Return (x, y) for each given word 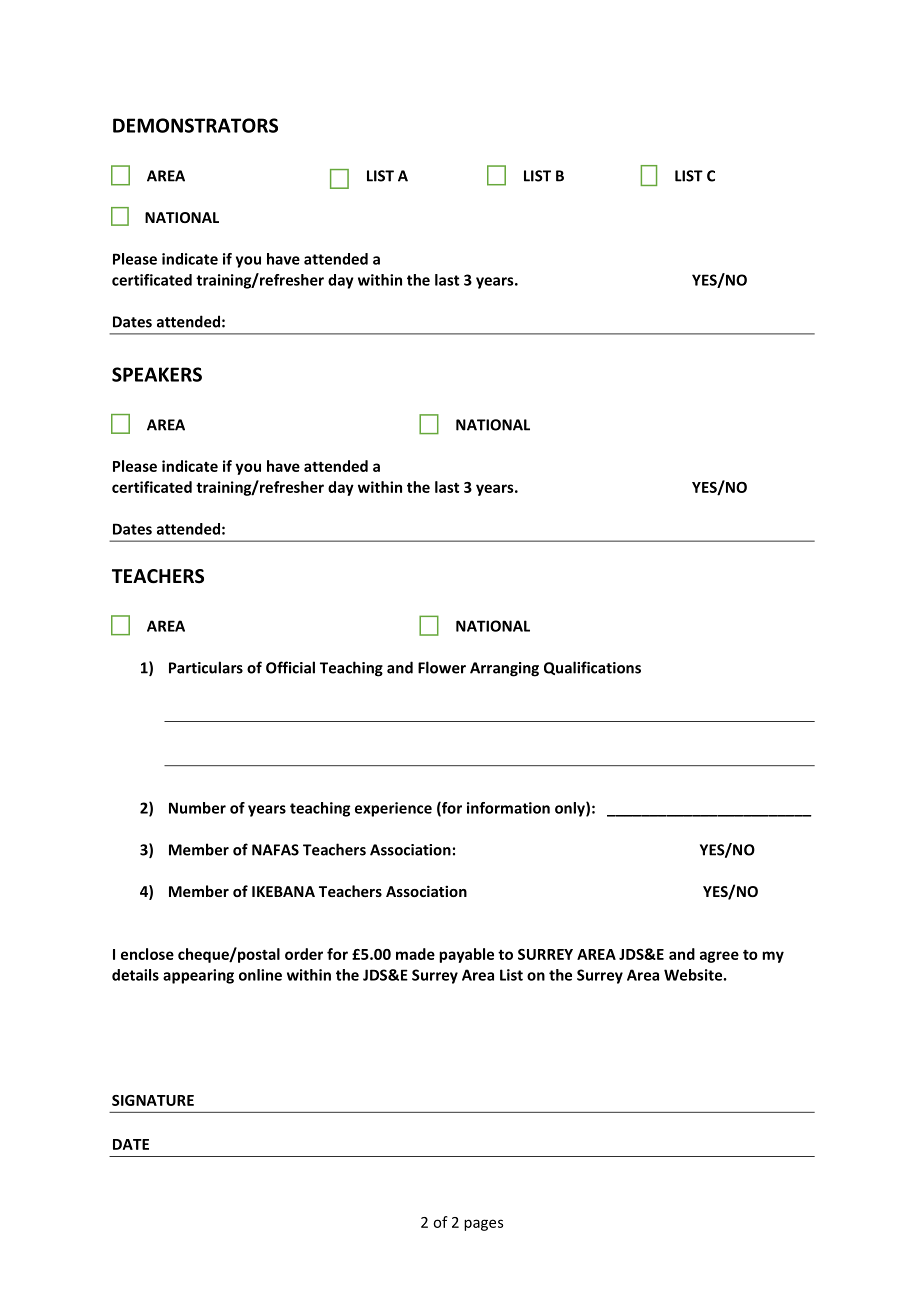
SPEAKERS (157, 374)
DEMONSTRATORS (195, 125)
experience (393, 809)
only (571, 809)
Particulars (206, 667)
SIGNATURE (153, 1100)
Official (290, 667)
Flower (442, 667)
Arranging (504, 669)
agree (719, 957)
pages (483, 1225)
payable (466, 955)
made (415, 954)
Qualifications (592, 668)
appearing (198, 976)
